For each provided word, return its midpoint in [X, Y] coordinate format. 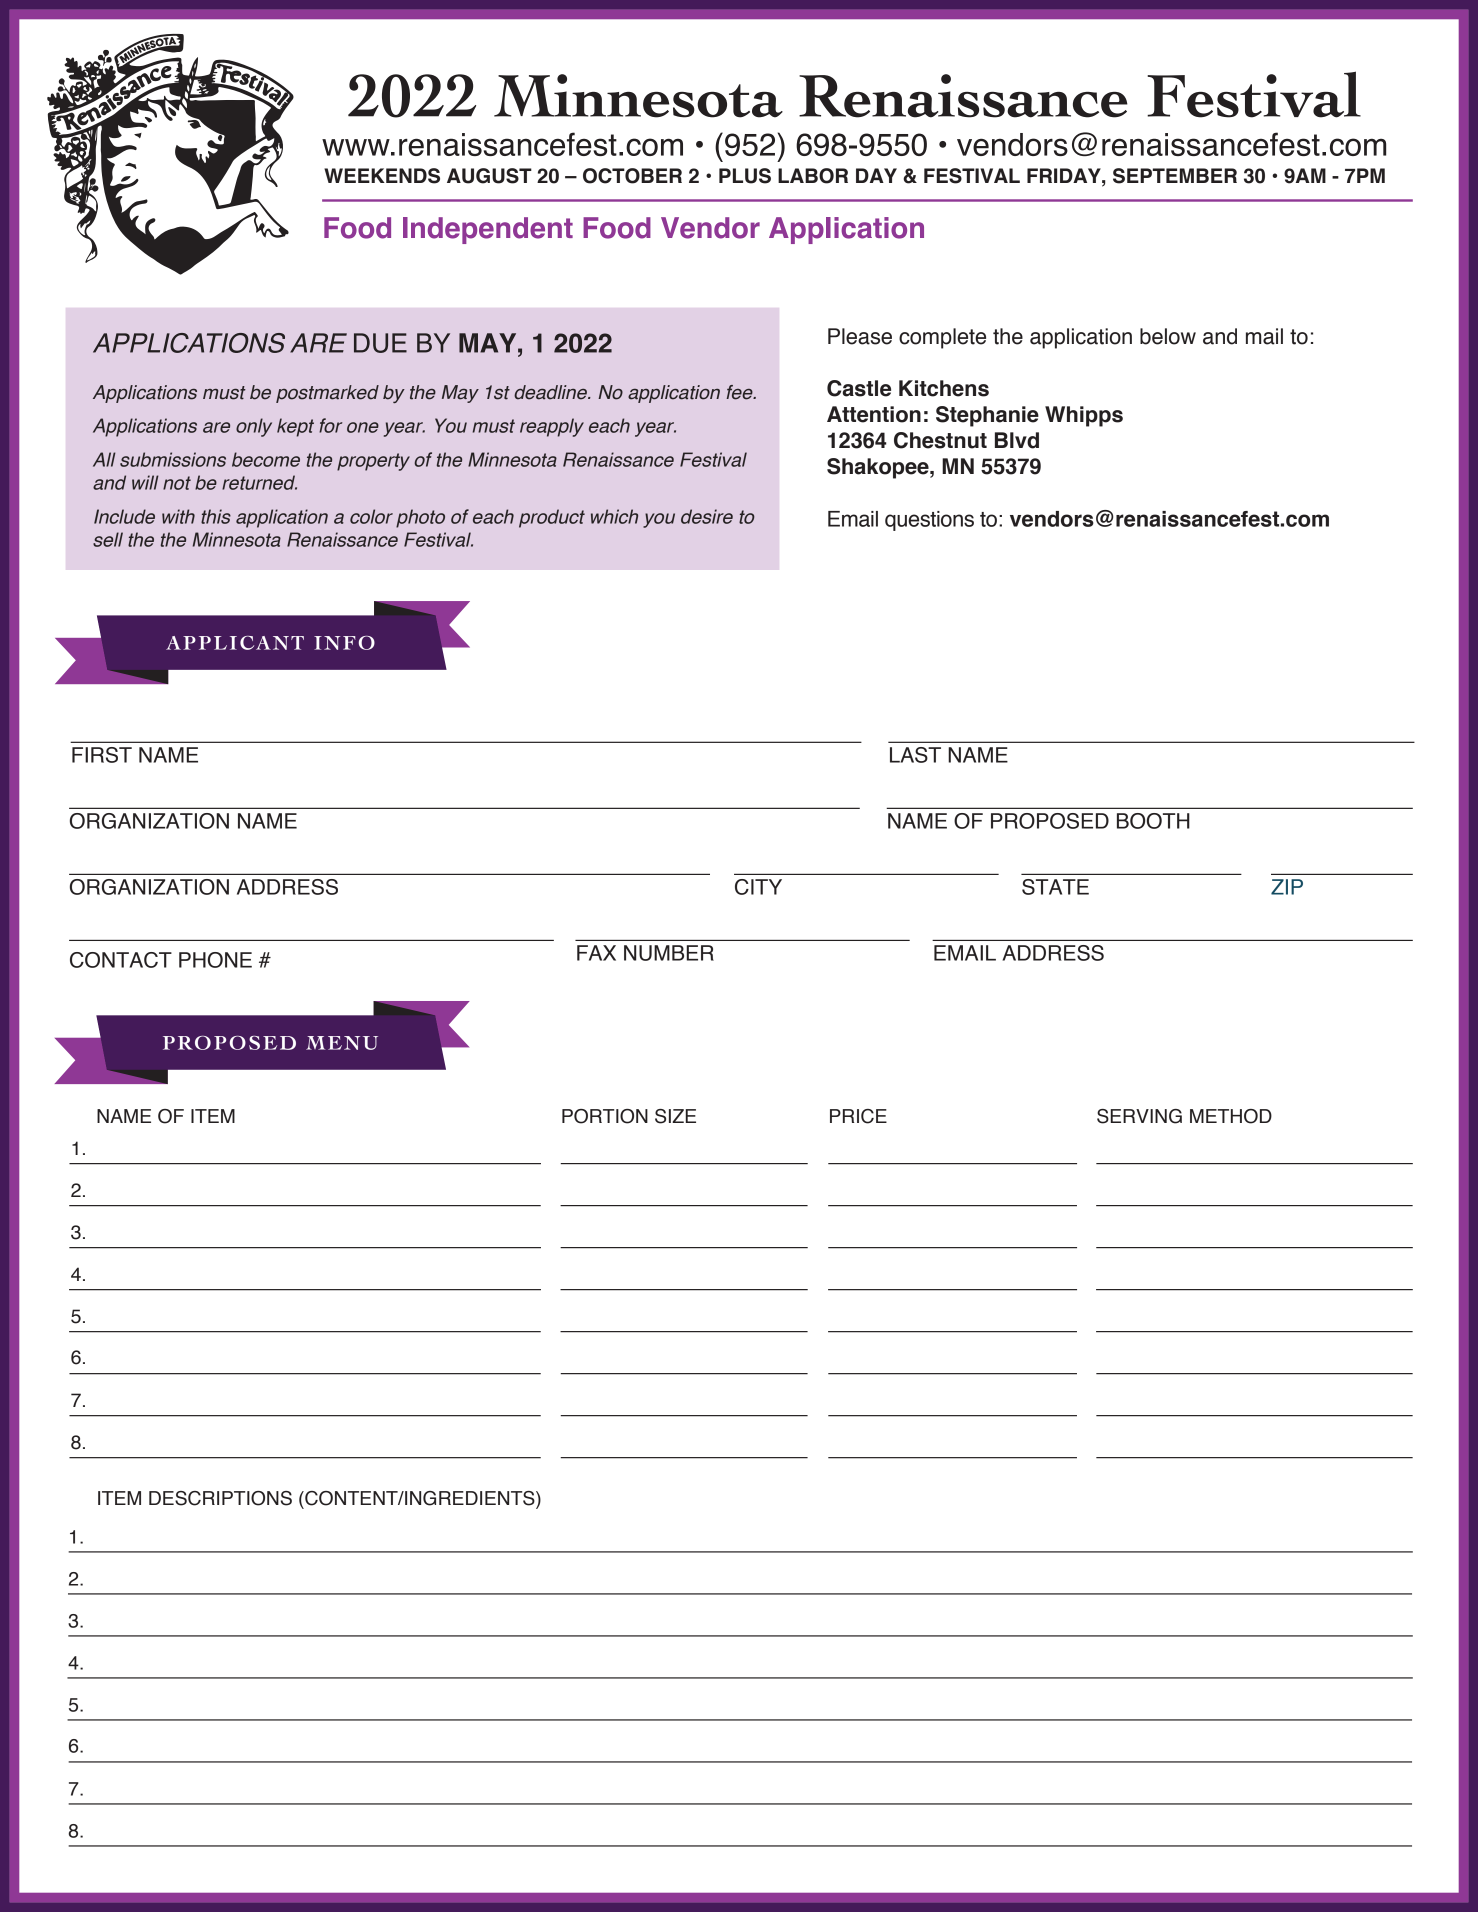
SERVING [1139, 1116]
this [216, 516]
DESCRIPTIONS [220, 1498]
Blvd [1017, 440]
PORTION [605, 1116]
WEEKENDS [382, 176]
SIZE [675, 1116]
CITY [758, 887]
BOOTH [1153, 821]
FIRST [102, 755]
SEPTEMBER [1175, 176]
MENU [342, 1043]
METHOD [1231, 1116]
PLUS [745, 176]
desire [707, 516]
